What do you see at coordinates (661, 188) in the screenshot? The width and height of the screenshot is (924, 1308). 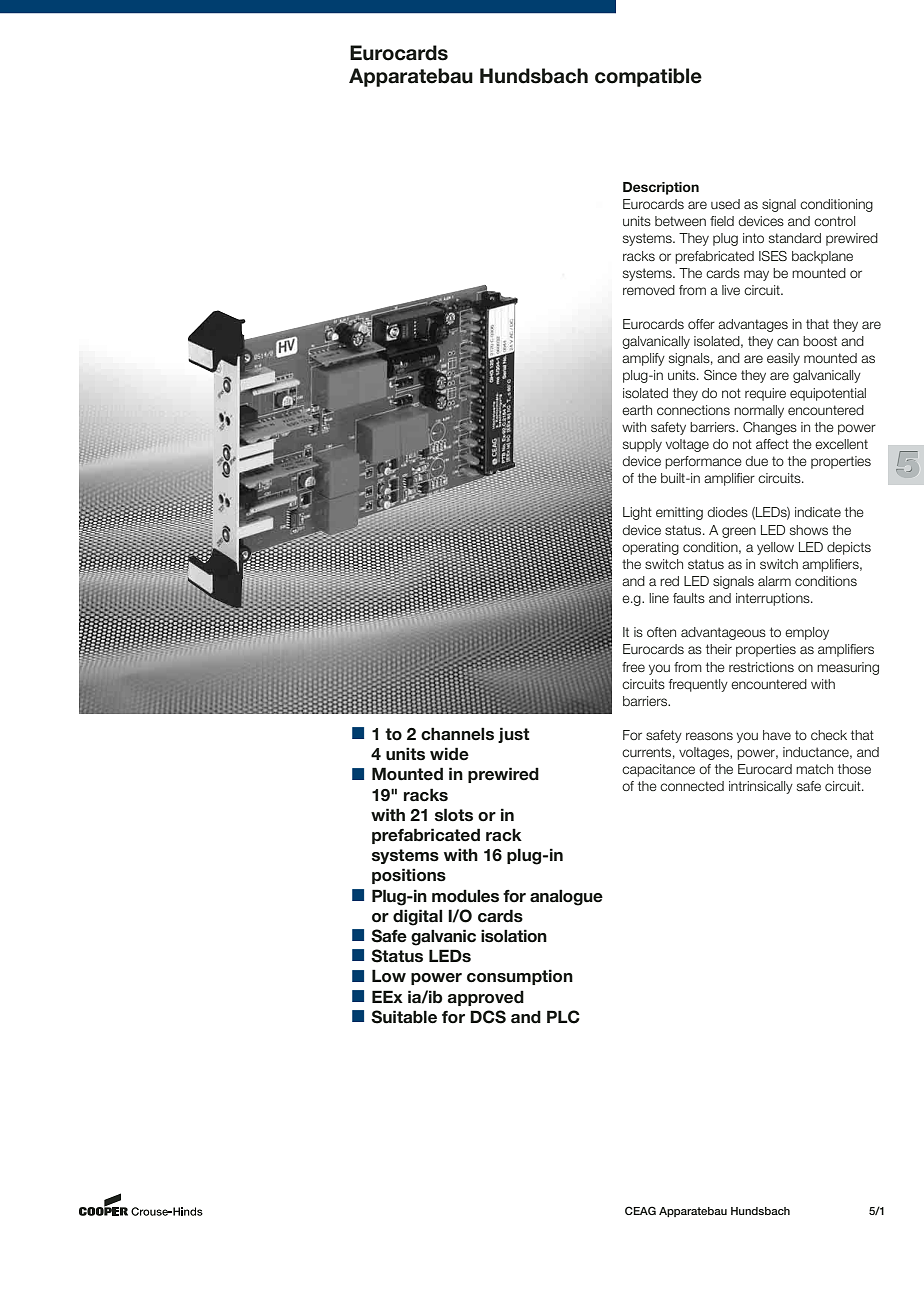 I see `Description` at bounding box center [661, 188].
